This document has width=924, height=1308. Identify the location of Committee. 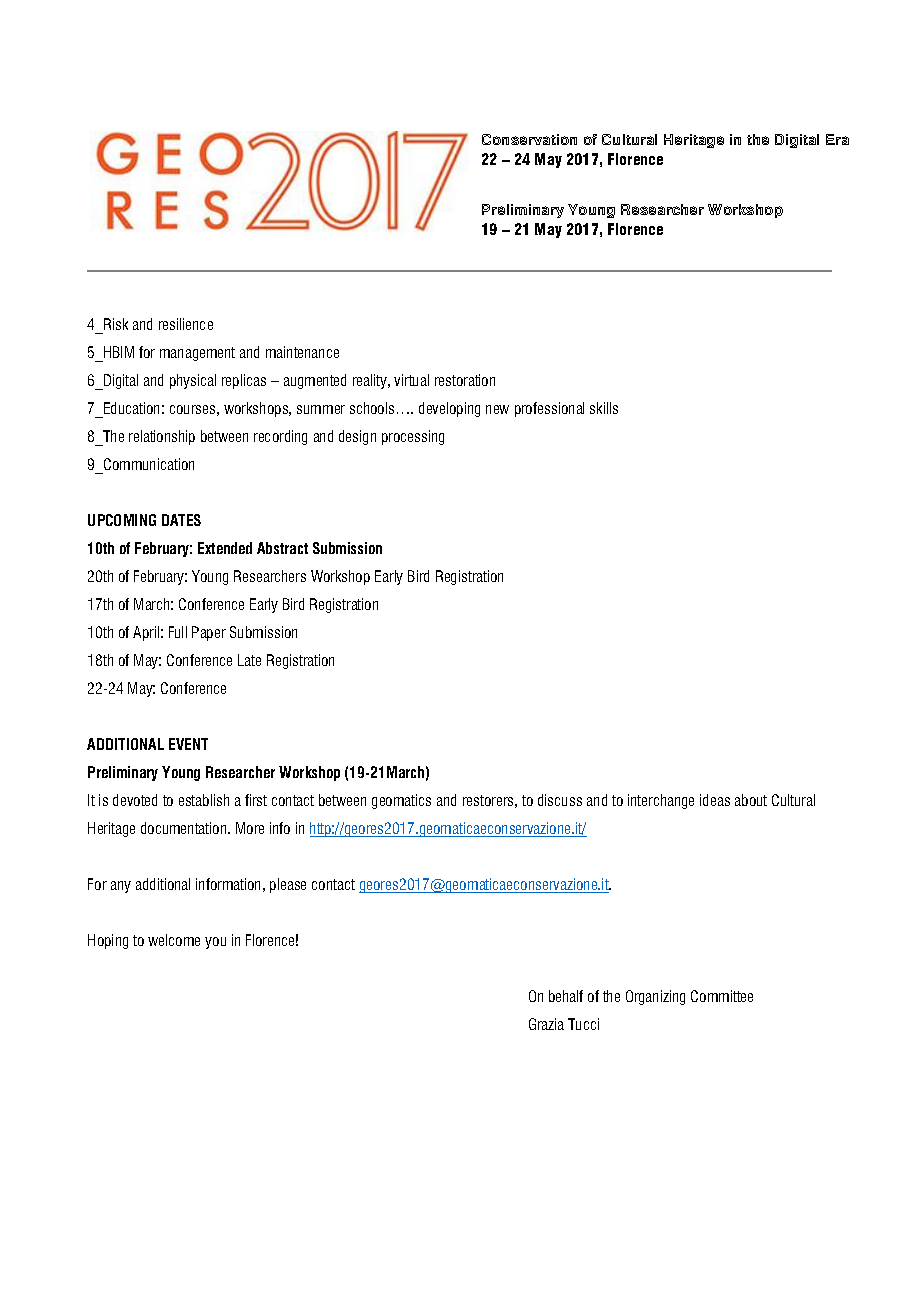
(722, 996).
